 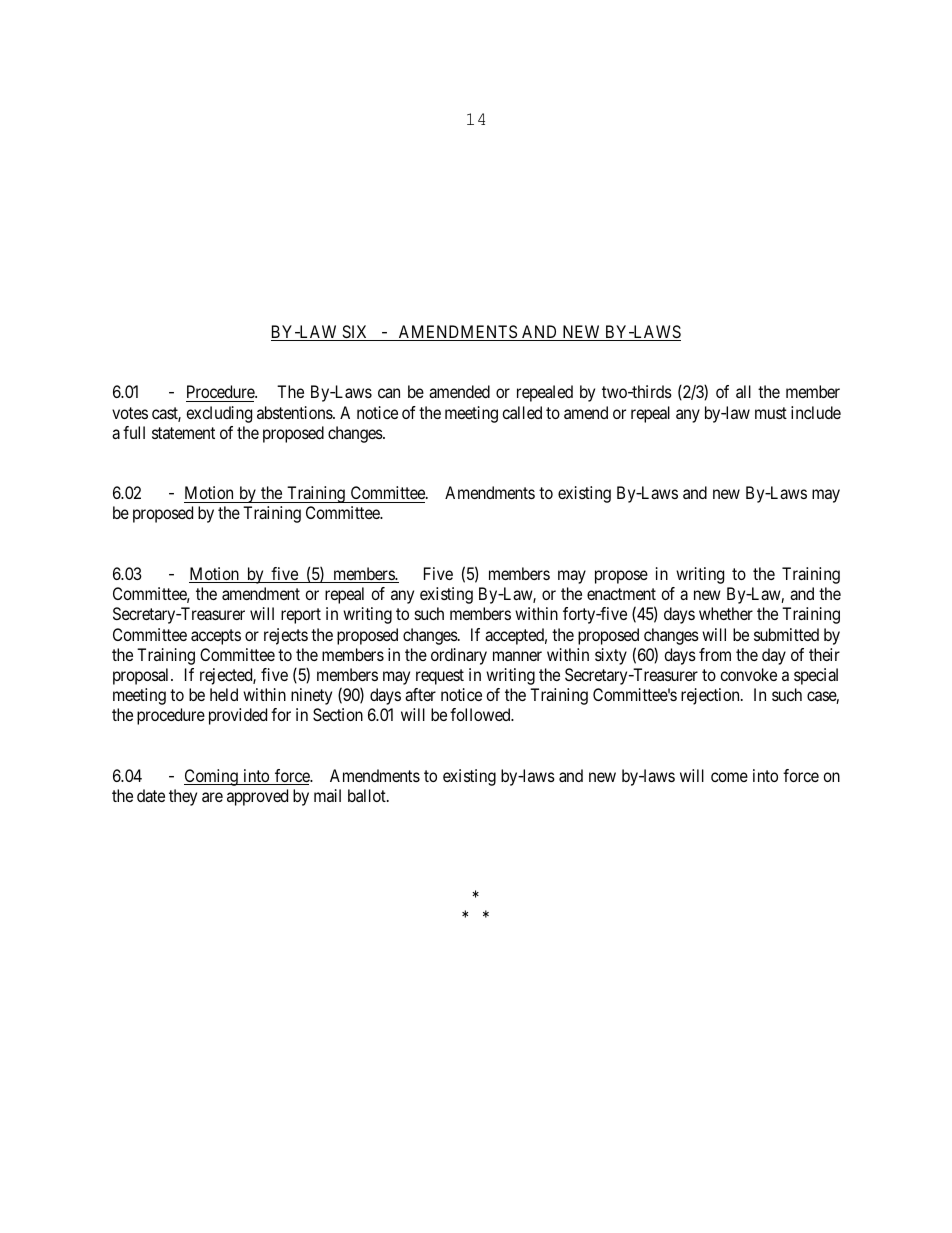 I want to click on whether, so click(x=726, y=613).
